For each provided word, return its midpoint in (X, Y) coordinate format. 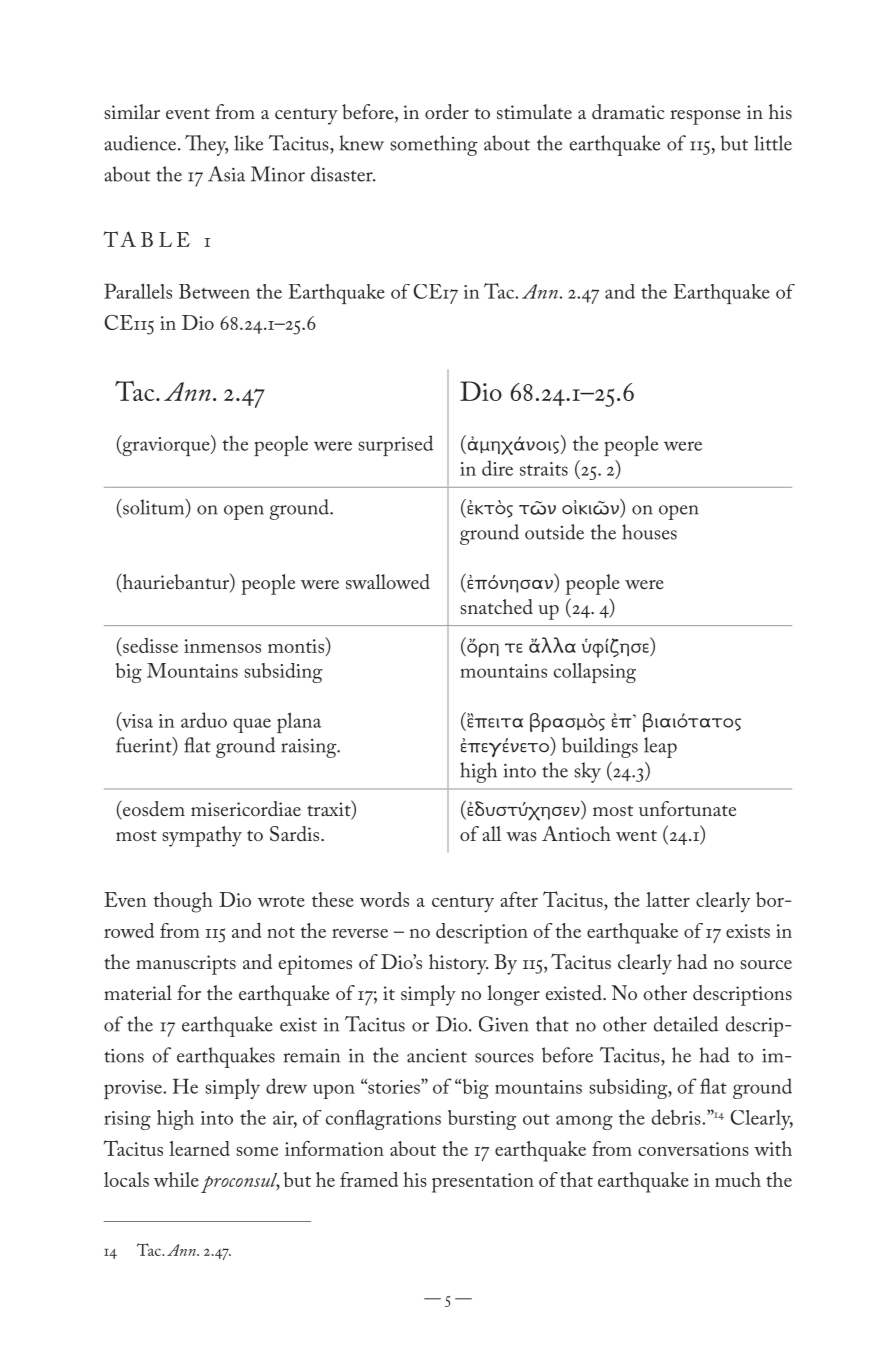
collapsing (595, 673)
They (206, 145)
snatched (496, 607)
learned (199, 1148)
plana (299, 722)
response (705, 117)
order (447, 111)
